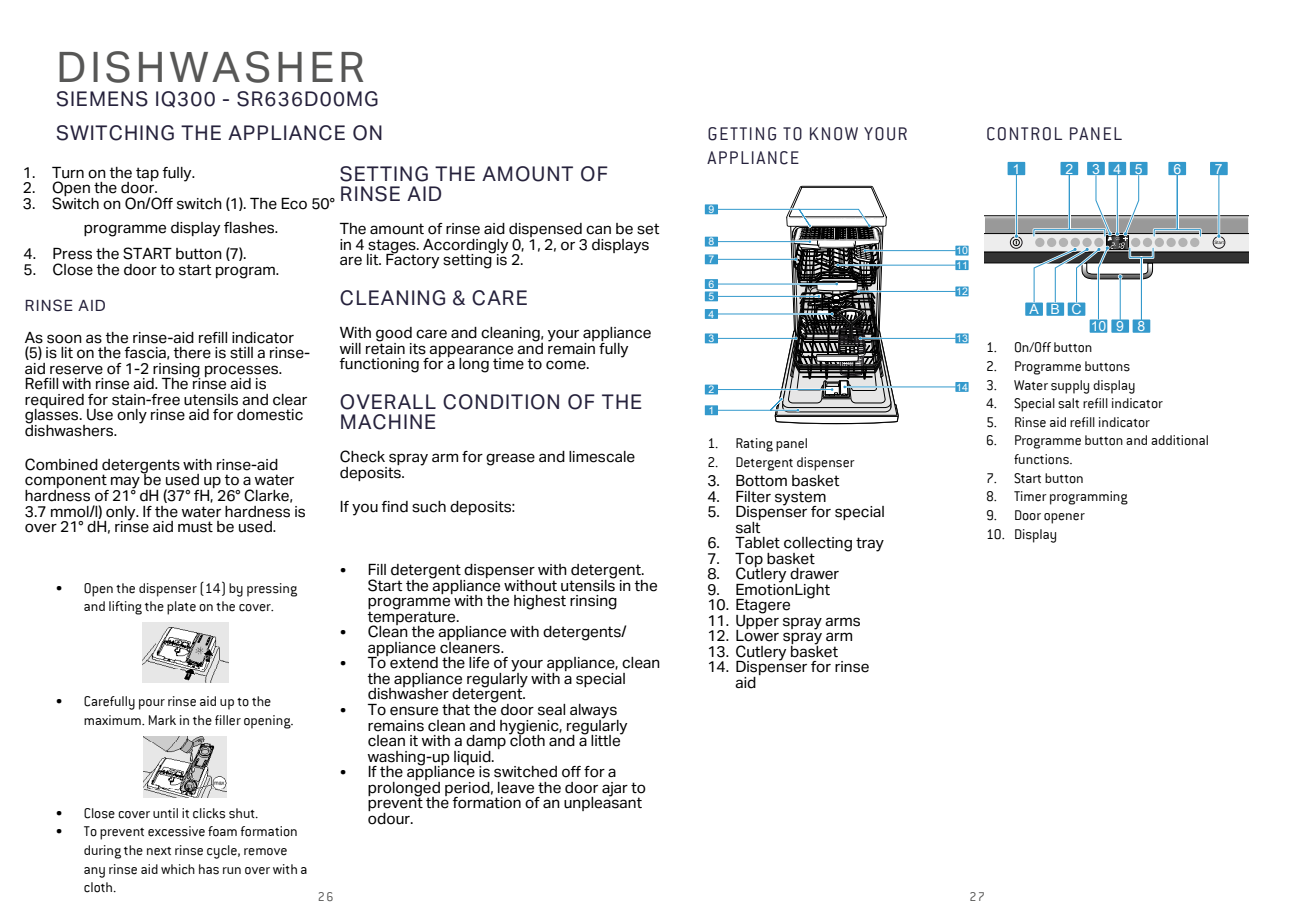 The width and height of the page is (1303, 924). I want to click on KNOW, so click(834, 134).
